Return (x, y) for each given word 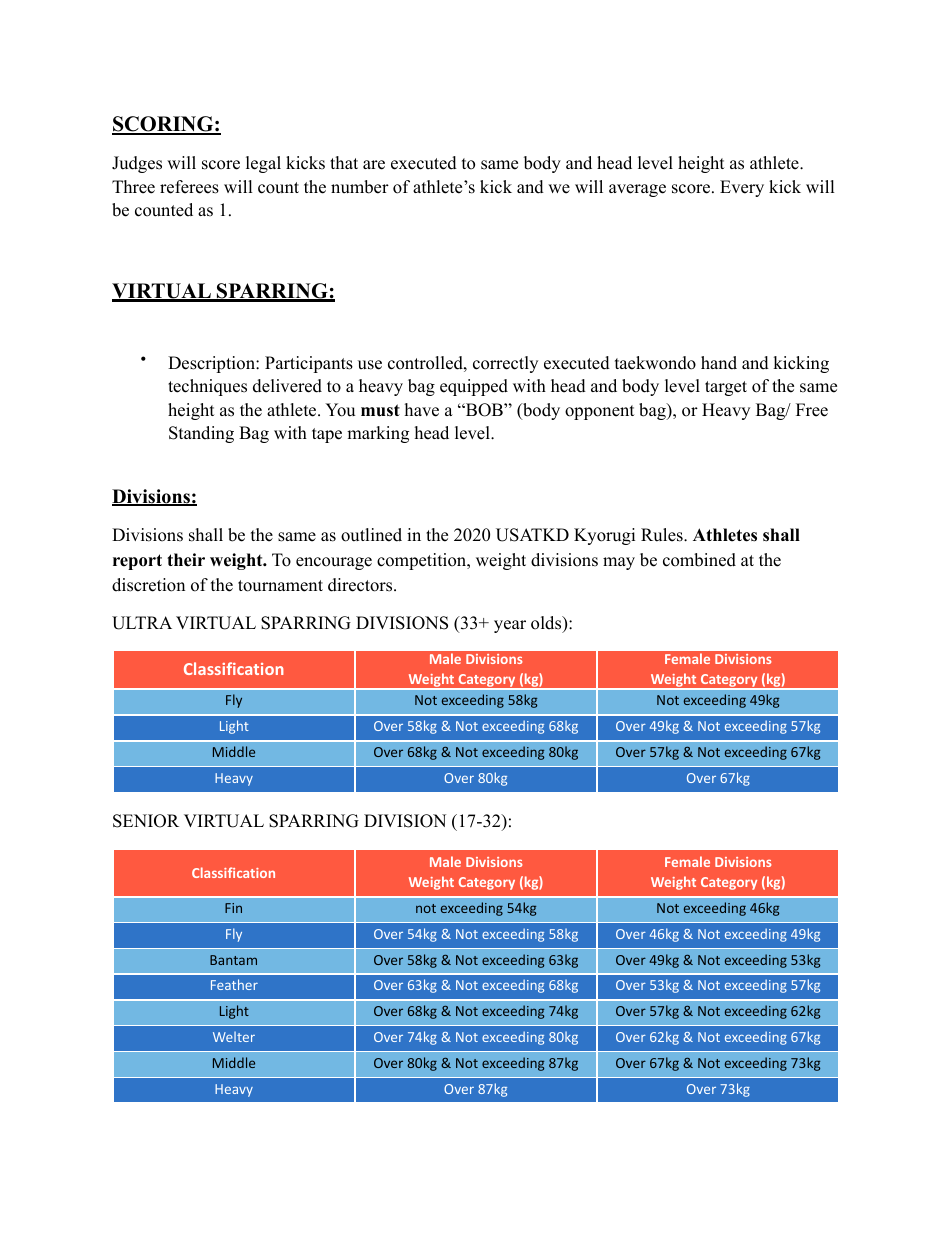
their (186, 560)
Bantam (233, 960)
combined (699, 560)
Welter (234, 1036)
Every (742, 188)
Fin (233, 908)
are (374, 165)
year (510, 626)
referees (189, 187)
